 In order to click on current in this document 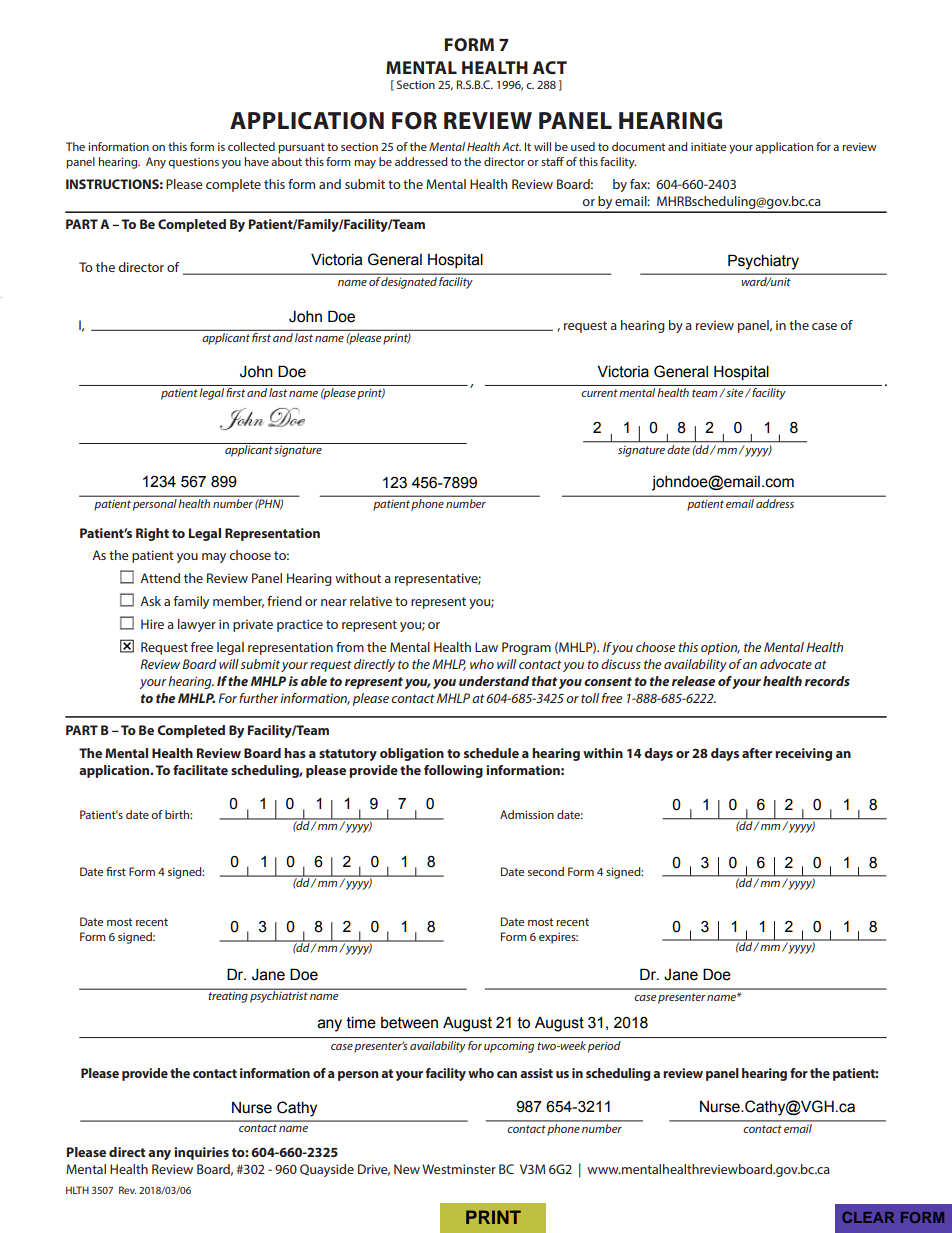, I will do `click(599, 393)`.
